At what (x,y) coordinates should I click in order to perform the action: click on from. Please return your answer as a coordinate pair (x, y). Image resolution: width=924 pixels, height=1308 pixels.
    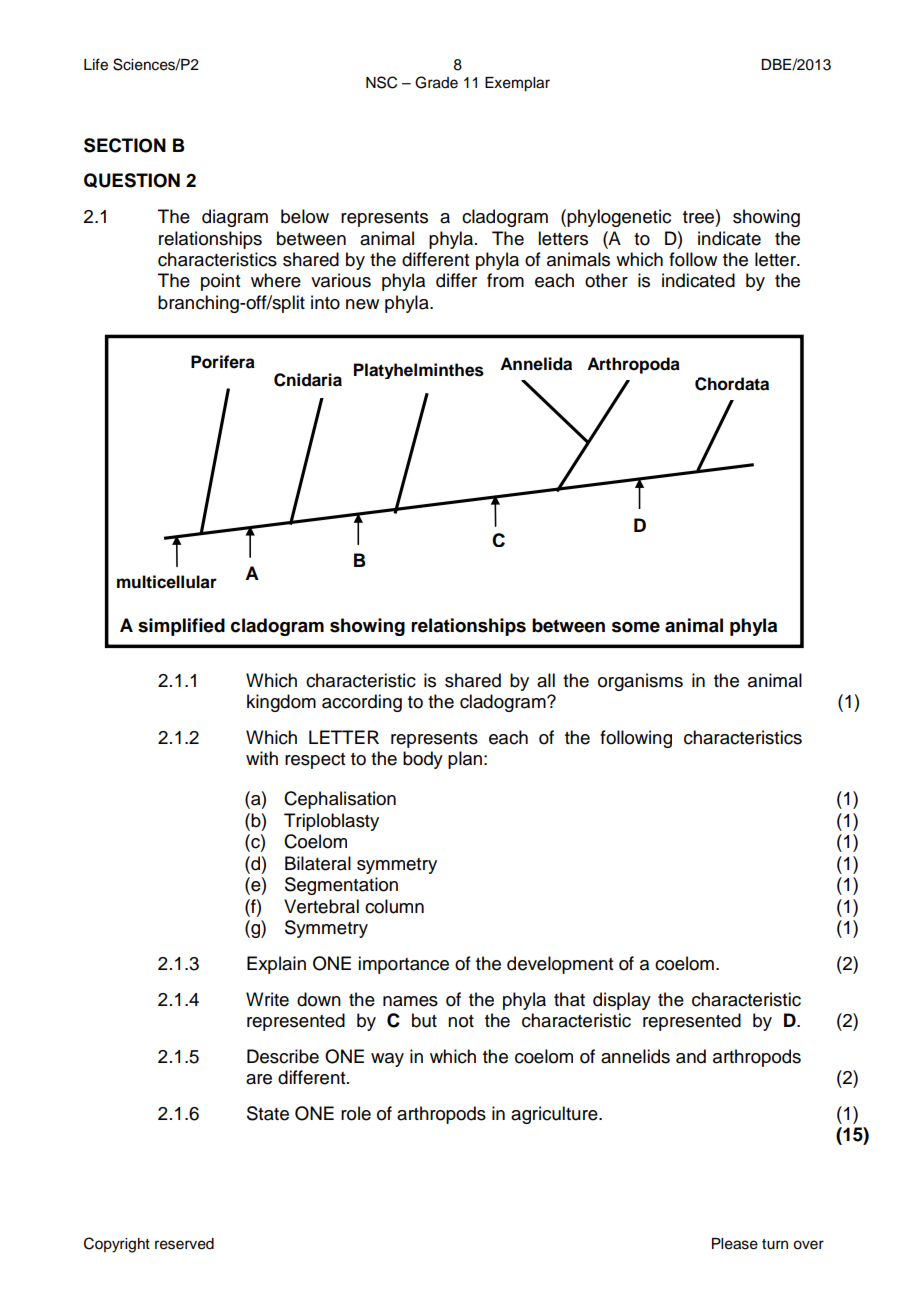
    Looking at the image, I should click on (505, 280).
